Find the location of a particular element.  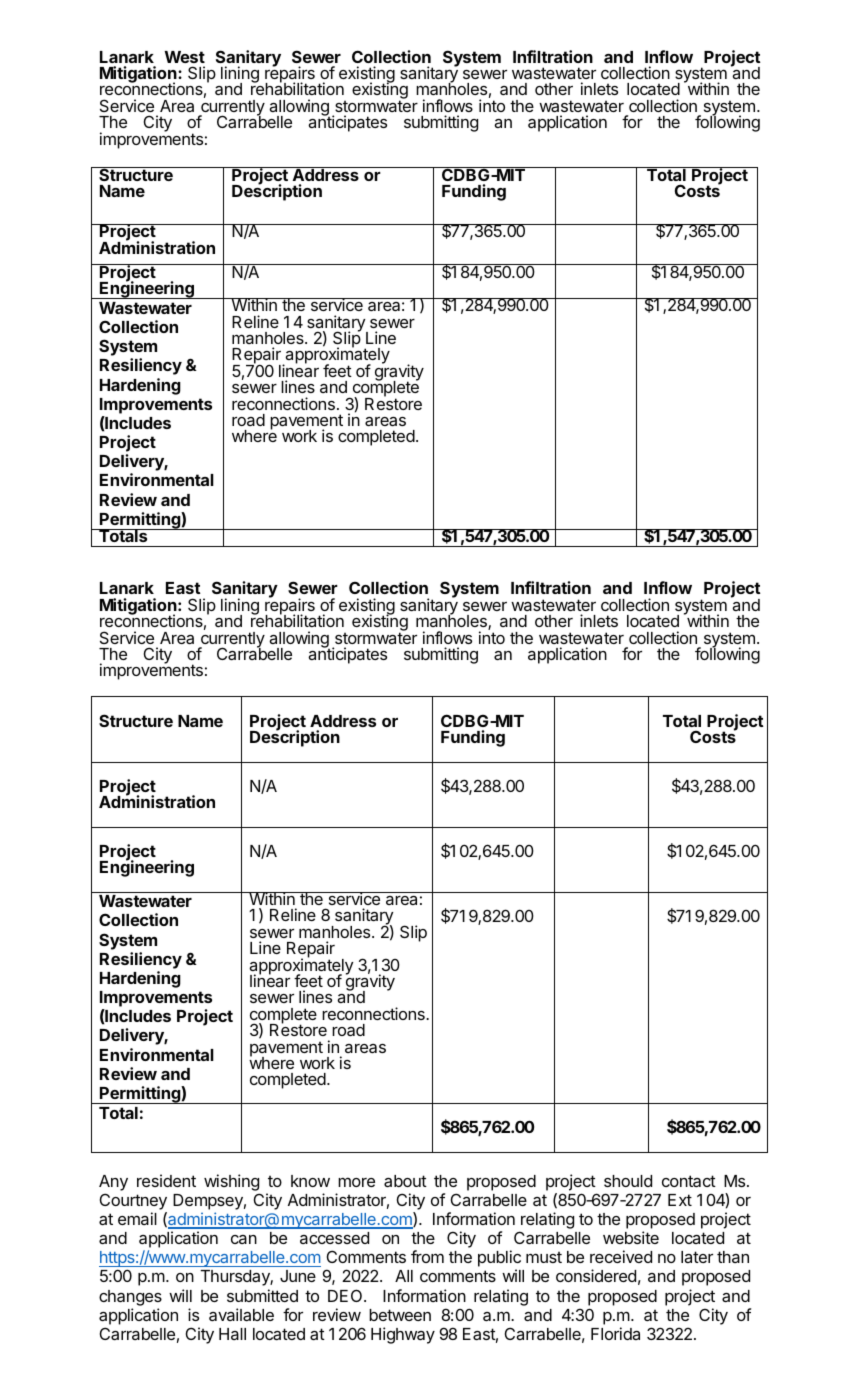

received is located at coordinates (621, 1256).
